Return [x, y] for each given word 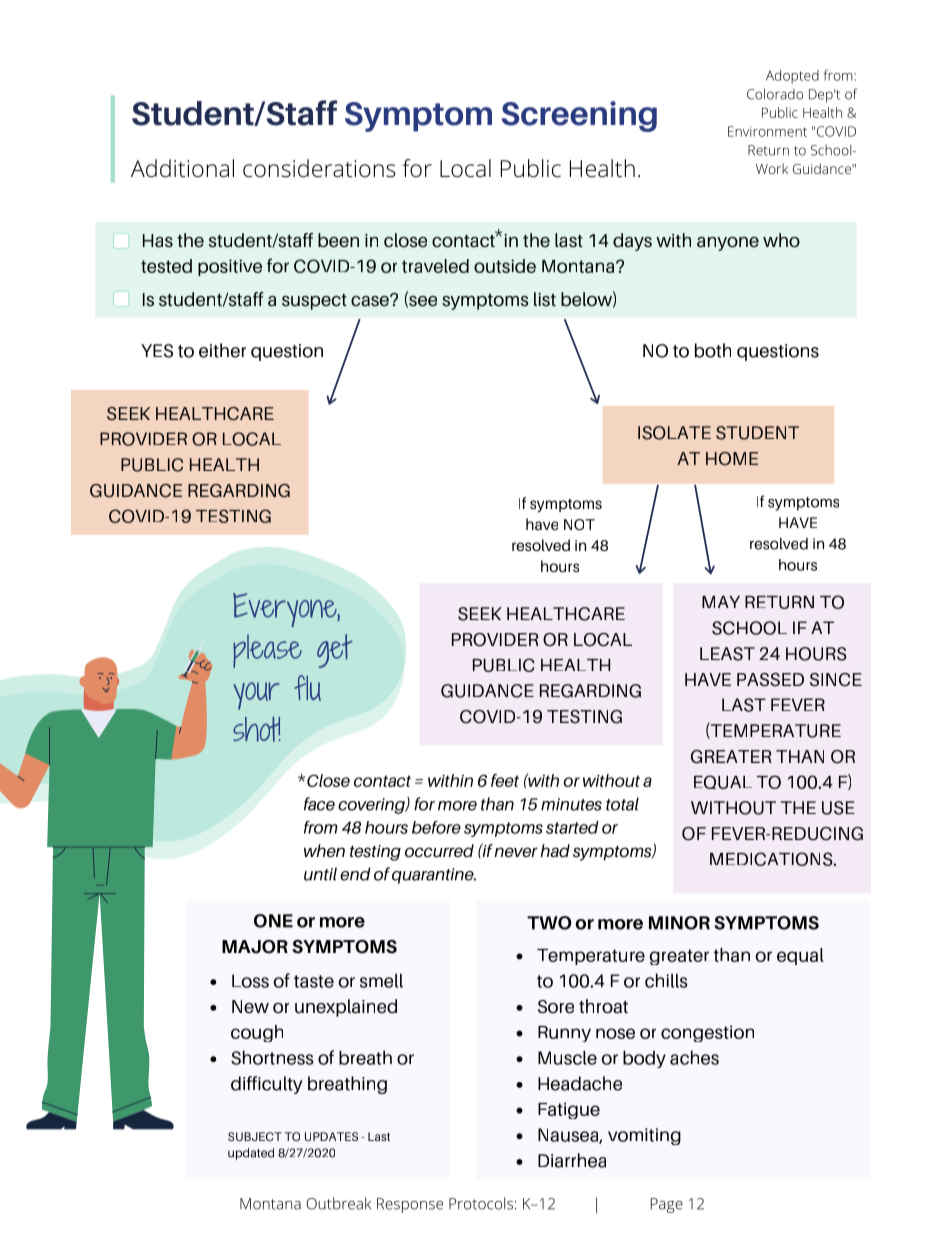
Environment [767, 131]
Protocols [481, 1203]
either [222, 350]
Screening [579, 116]
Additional [182, 168]
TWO [549, 923]
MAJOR [255, 947]
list [545, 299]
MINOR [679, 923]
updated [251, 1154]
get [335, 651]
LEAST [727, 654]
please [267, 651]
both [713, 350]
